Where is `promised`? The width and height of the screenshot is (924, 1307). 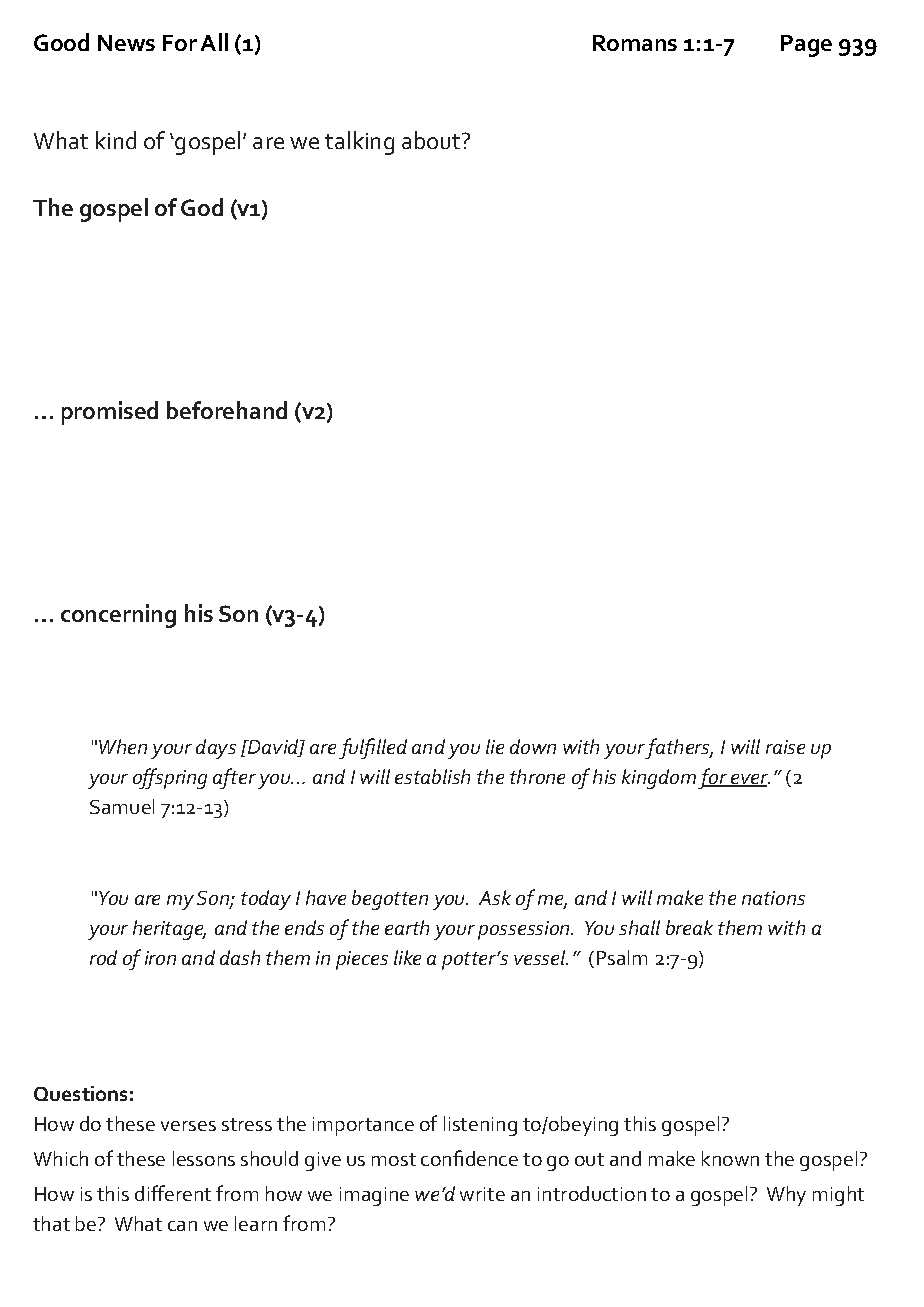 promised is located at coordinates (110, 413).
